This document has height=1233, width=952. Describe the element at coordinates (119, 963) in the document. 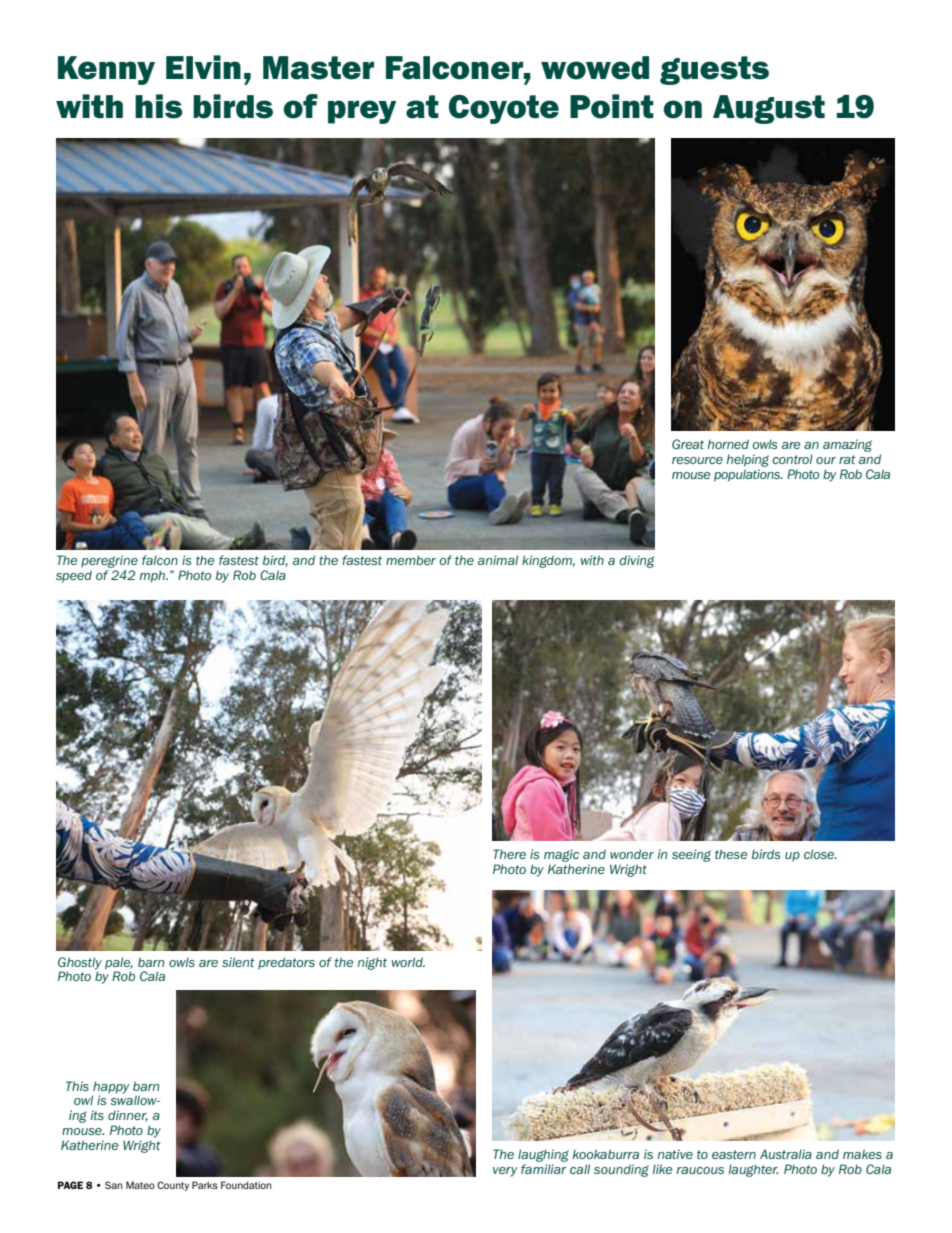

I see `pale` at that location.
